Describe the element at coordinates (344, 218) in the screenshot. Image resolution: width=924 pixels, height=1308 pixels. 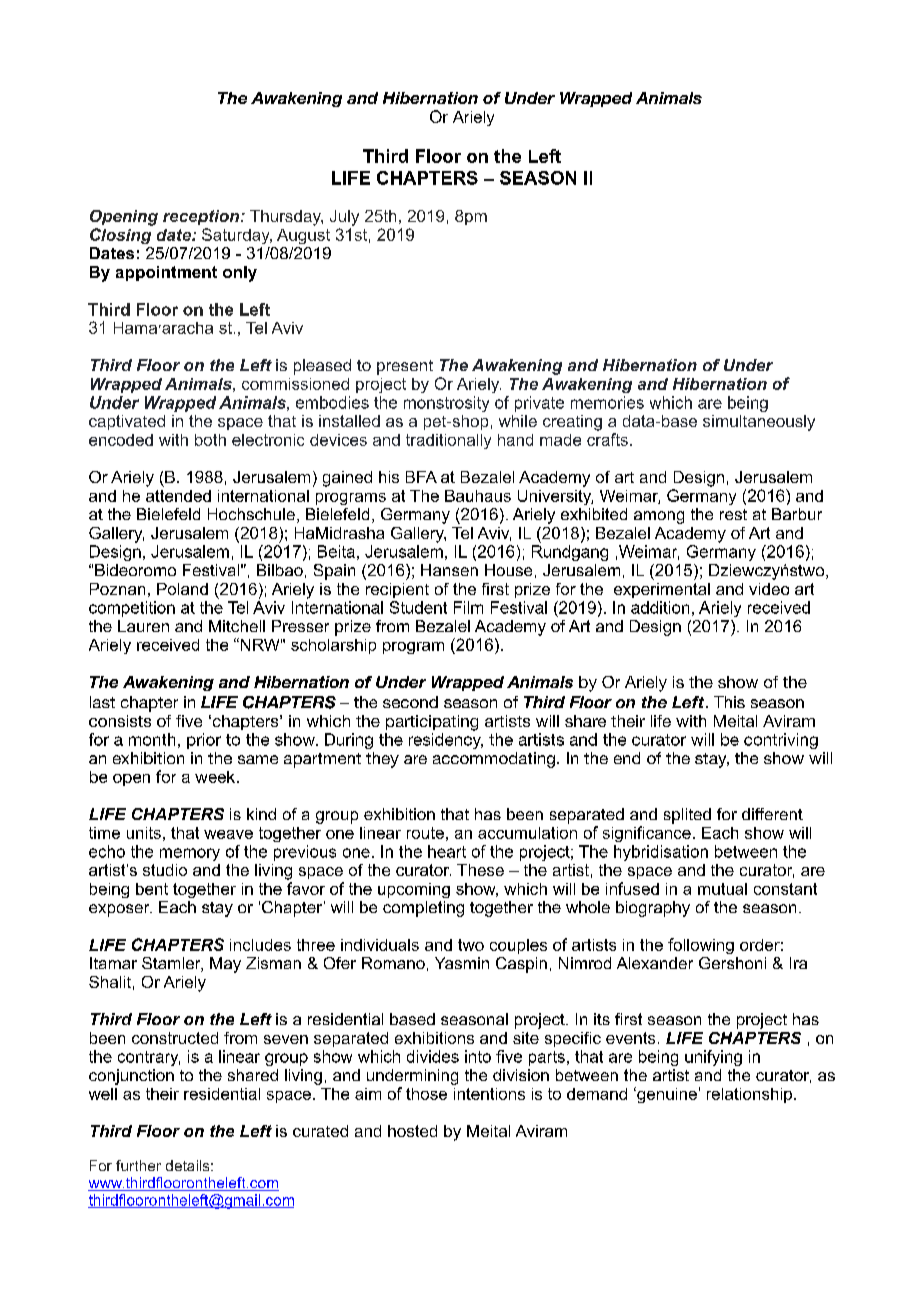
I see `July` at that location.
